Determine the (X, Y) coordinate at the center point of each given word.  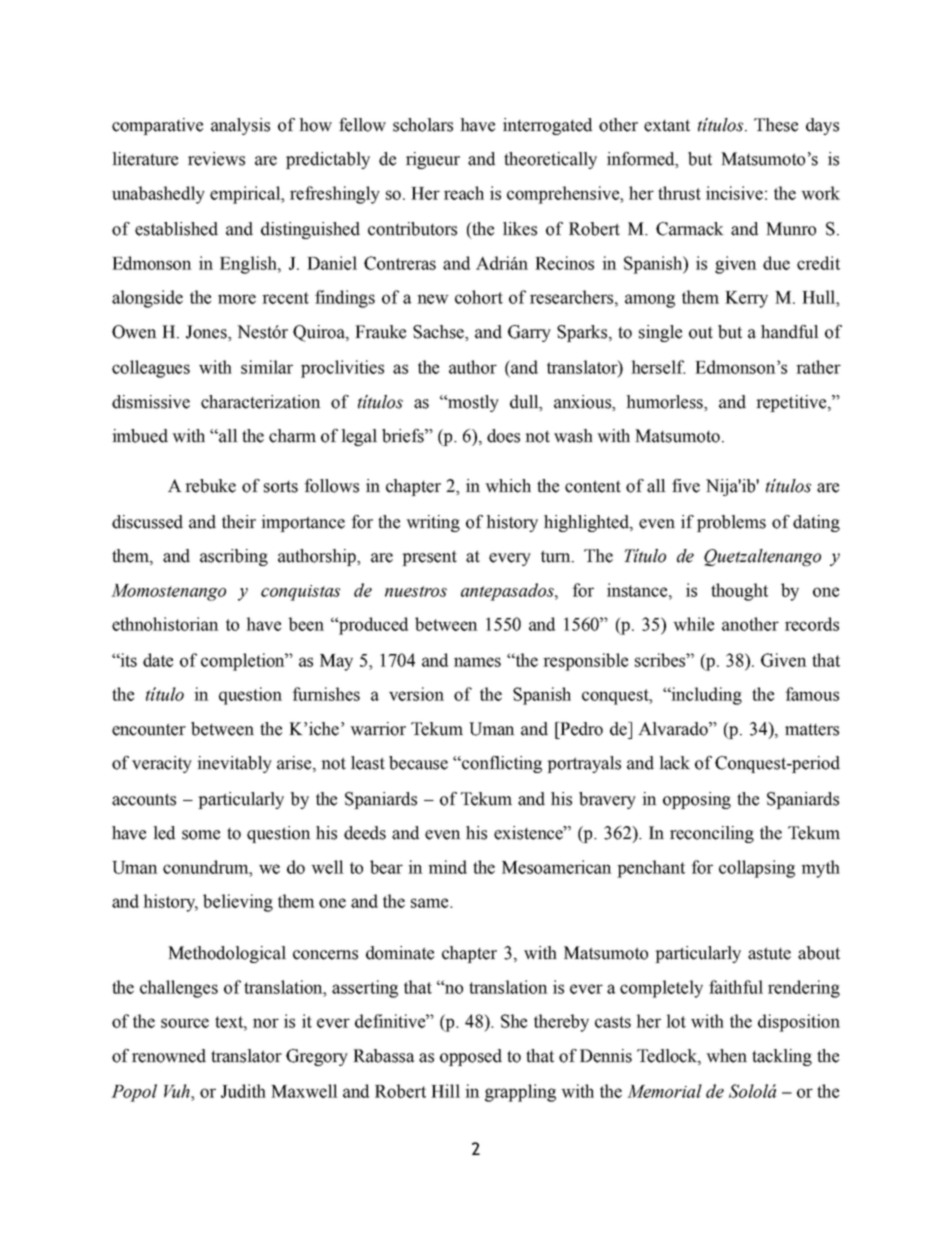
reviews (216, 159)
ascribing (234, 557)
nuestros (416, 591)
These (776, 125)
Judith (243, 1091)
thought (739, 592)
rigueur (433, 160)
